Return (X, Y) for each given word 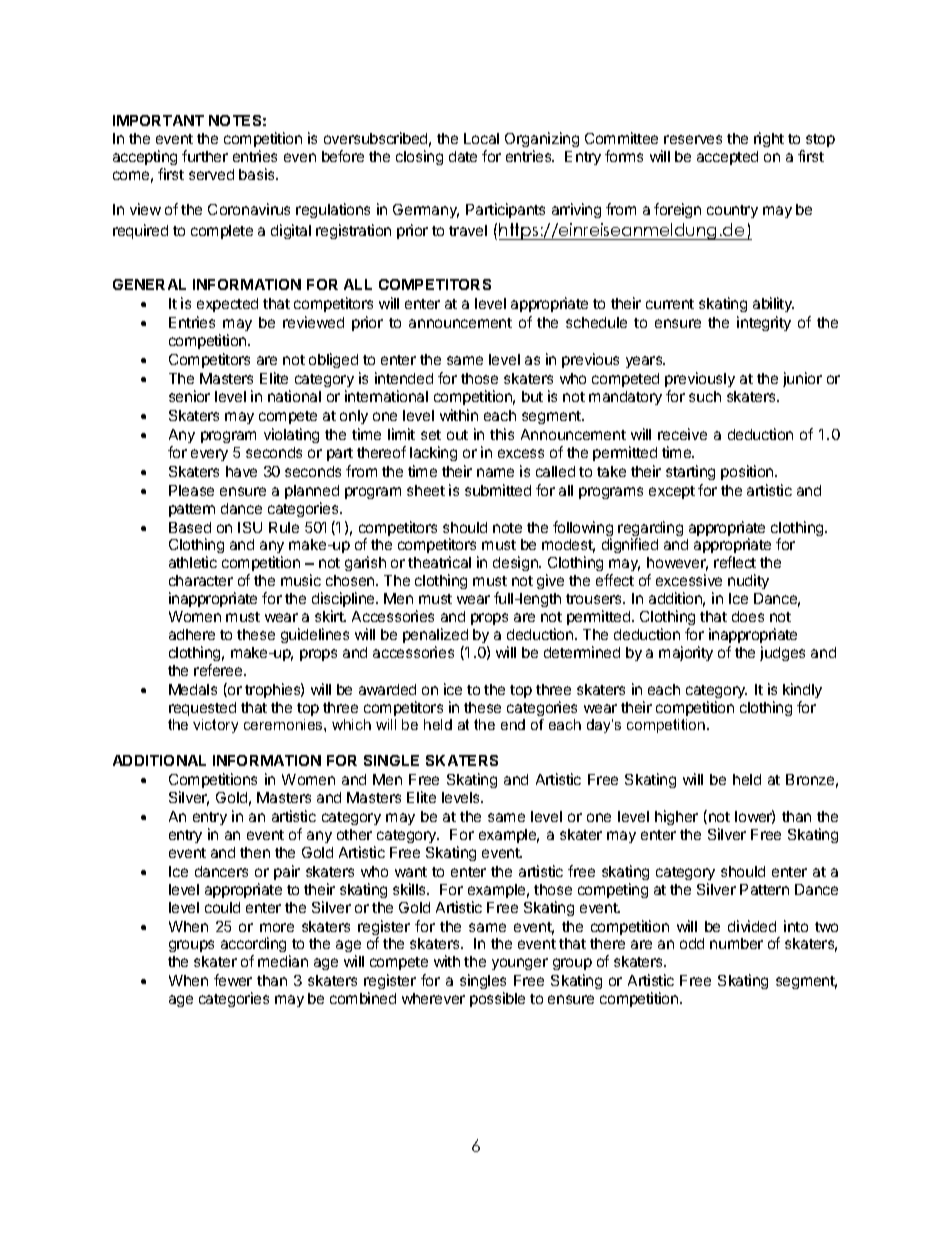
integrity (764, 323)
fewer (233, 980)
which (351, 724)
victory (215, 726)
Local (481, 138)
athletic (193, 562)
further (205, 156)
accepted (727, 158)
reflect (735, 562)
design (516, 563)
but (532, 396)
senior (189, 396)
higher (676, 817)
